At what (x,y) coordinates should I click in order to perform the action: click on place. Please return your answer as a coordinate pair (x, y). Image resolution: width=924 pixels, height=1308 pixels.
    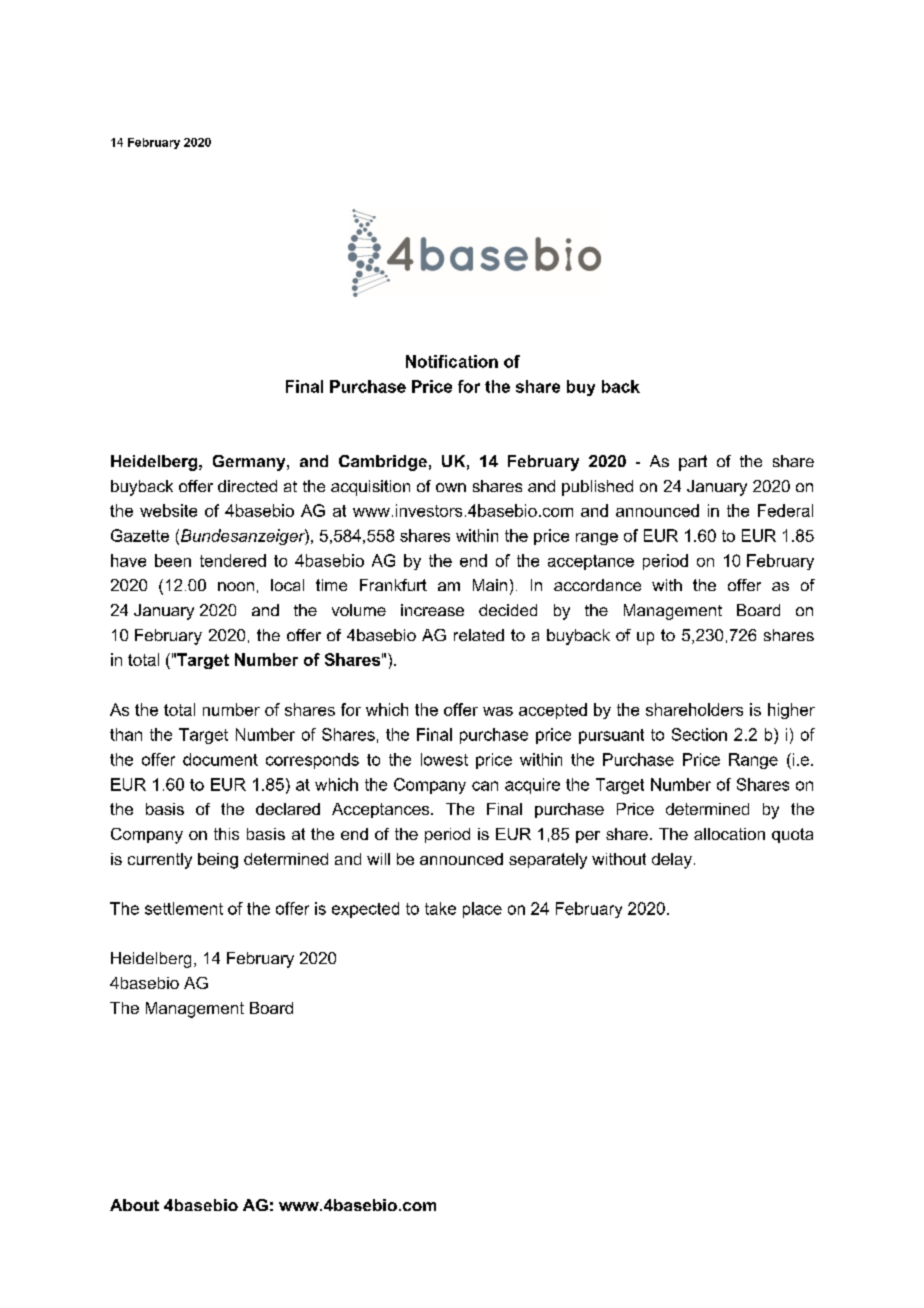
    Looking at the image, I should click on (482, 910).
